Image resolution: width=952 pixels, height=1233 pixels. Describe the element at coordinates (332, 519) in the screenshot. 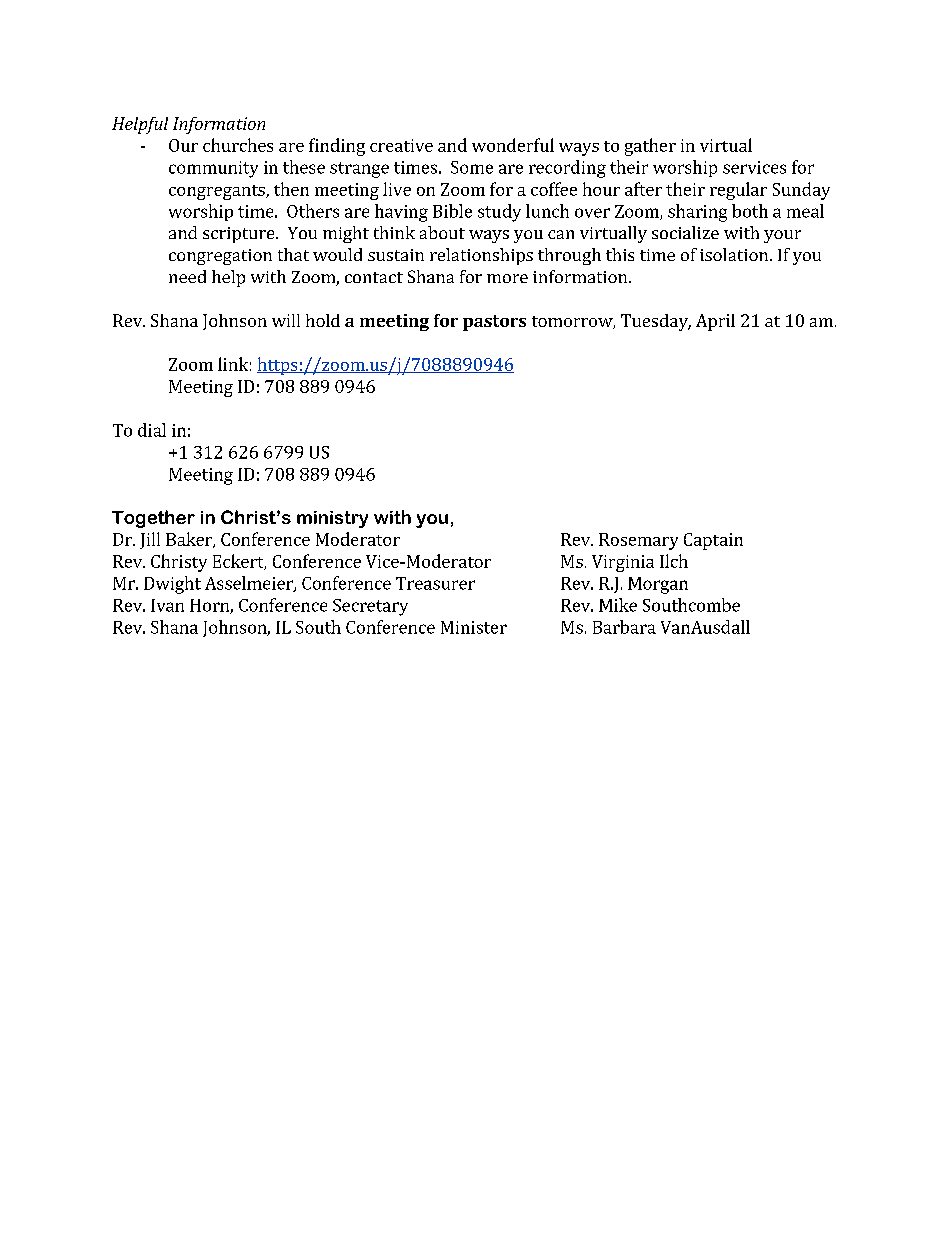

I see `ministry` at that location.
